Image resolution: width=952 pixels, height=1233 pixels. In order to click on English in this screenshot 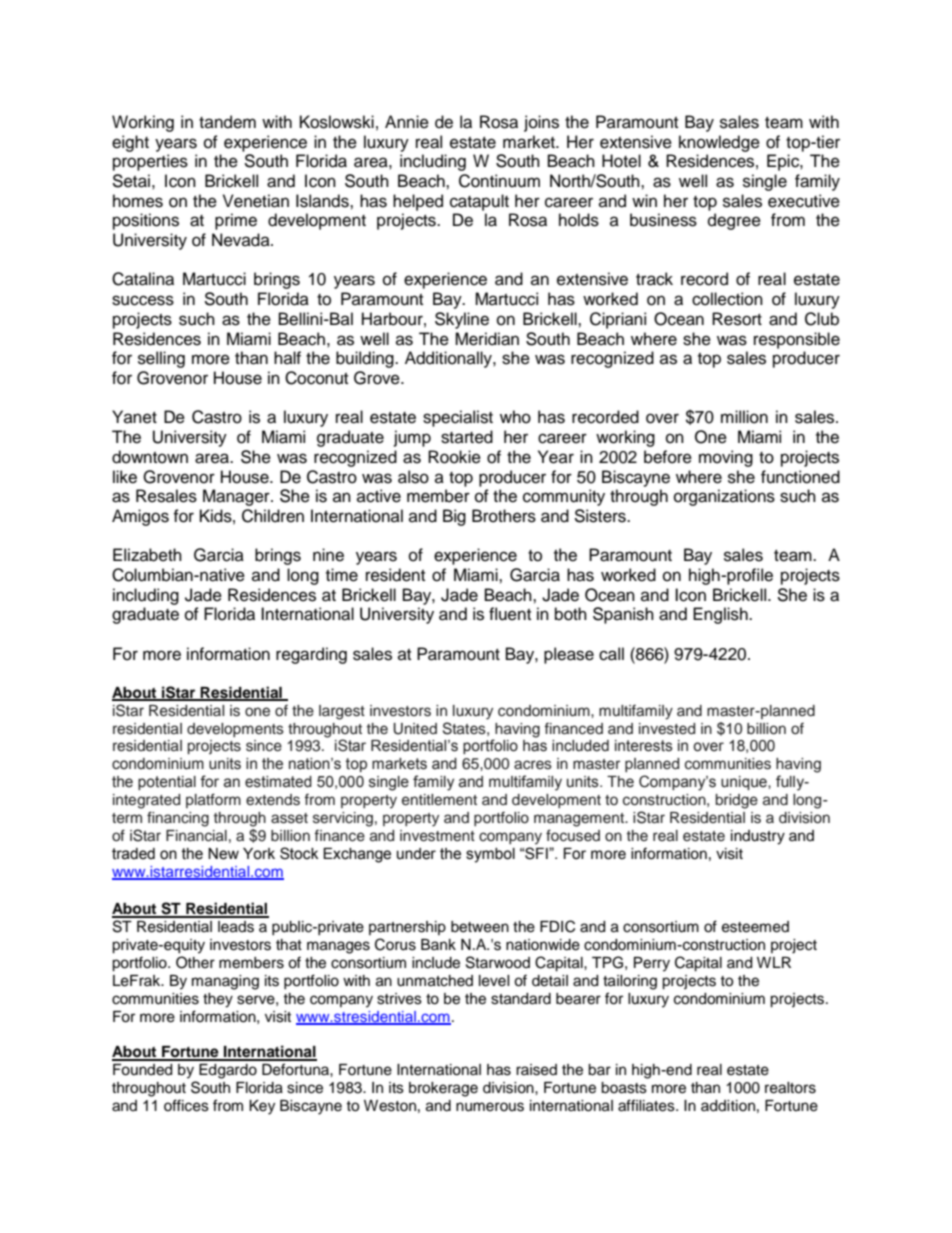, I will do `click(721, 615)`.
